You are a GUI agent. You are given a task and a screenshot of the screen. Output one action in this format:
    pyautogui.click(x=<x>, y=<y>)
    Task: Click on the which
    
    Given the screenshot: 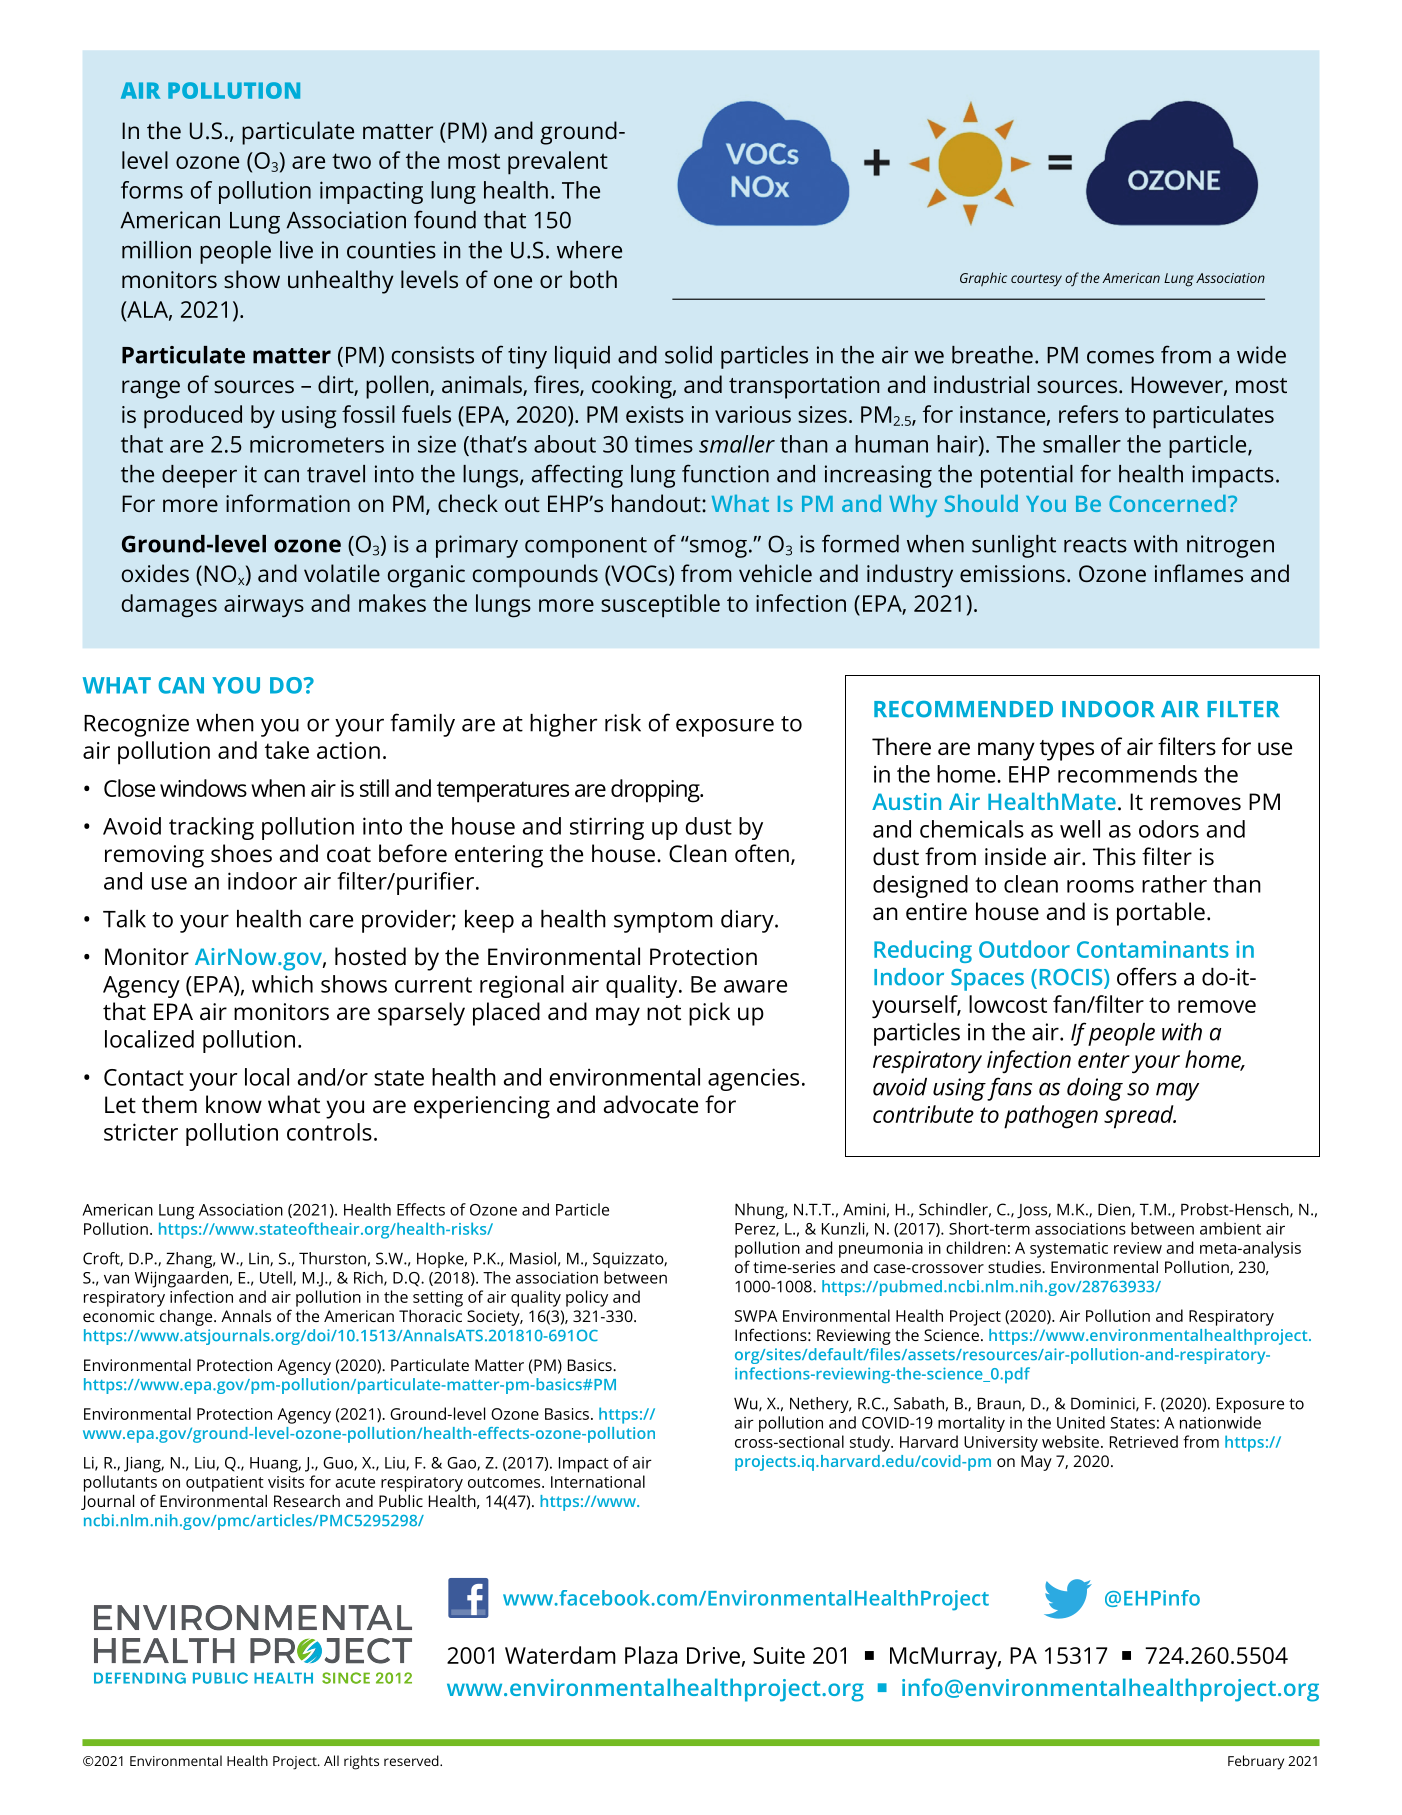 What is the action you would take?
    pyautogui.click(x=282, y=984)
